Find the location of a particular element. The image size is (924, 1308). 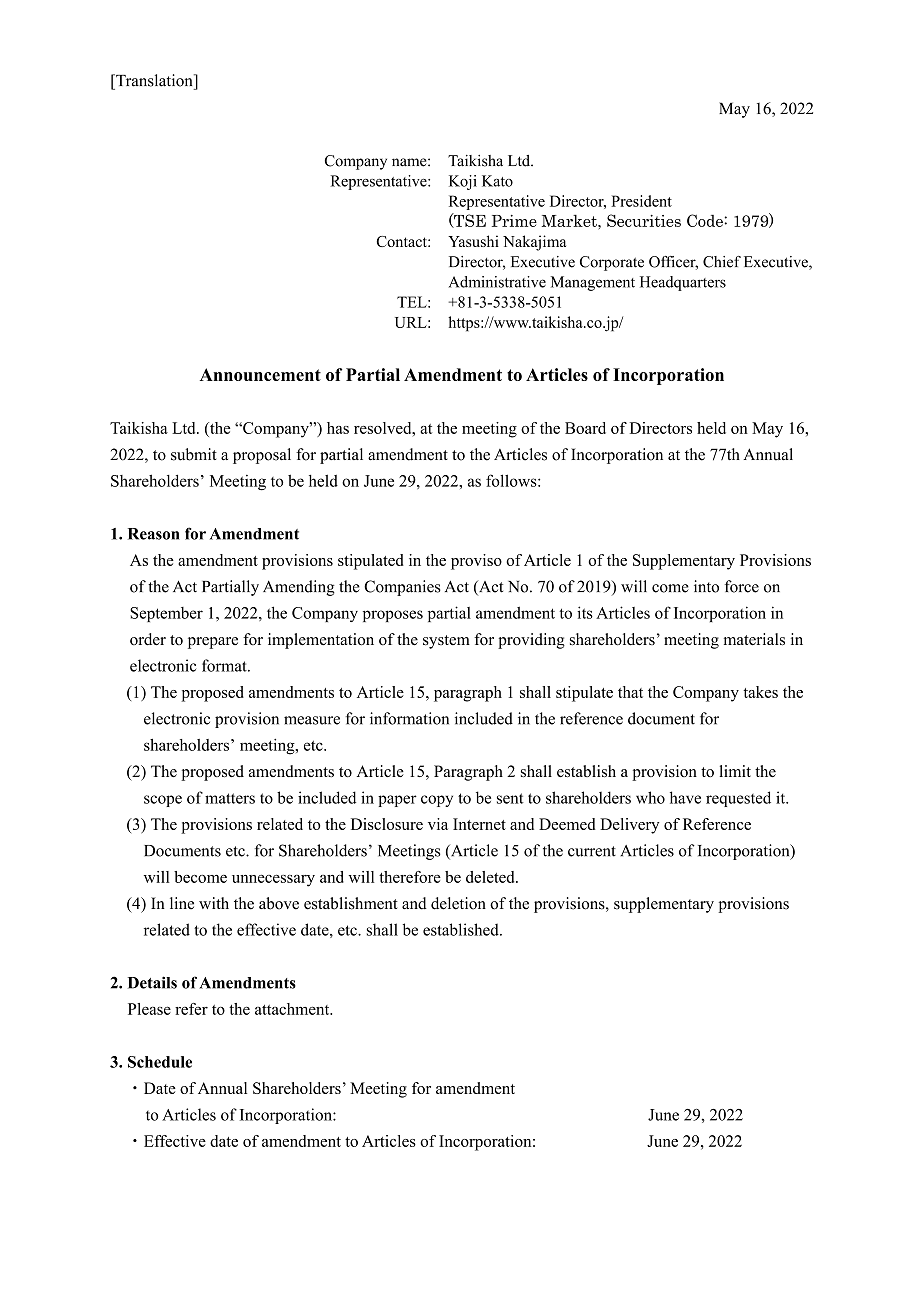

September is located at coordinates (166, 614).
